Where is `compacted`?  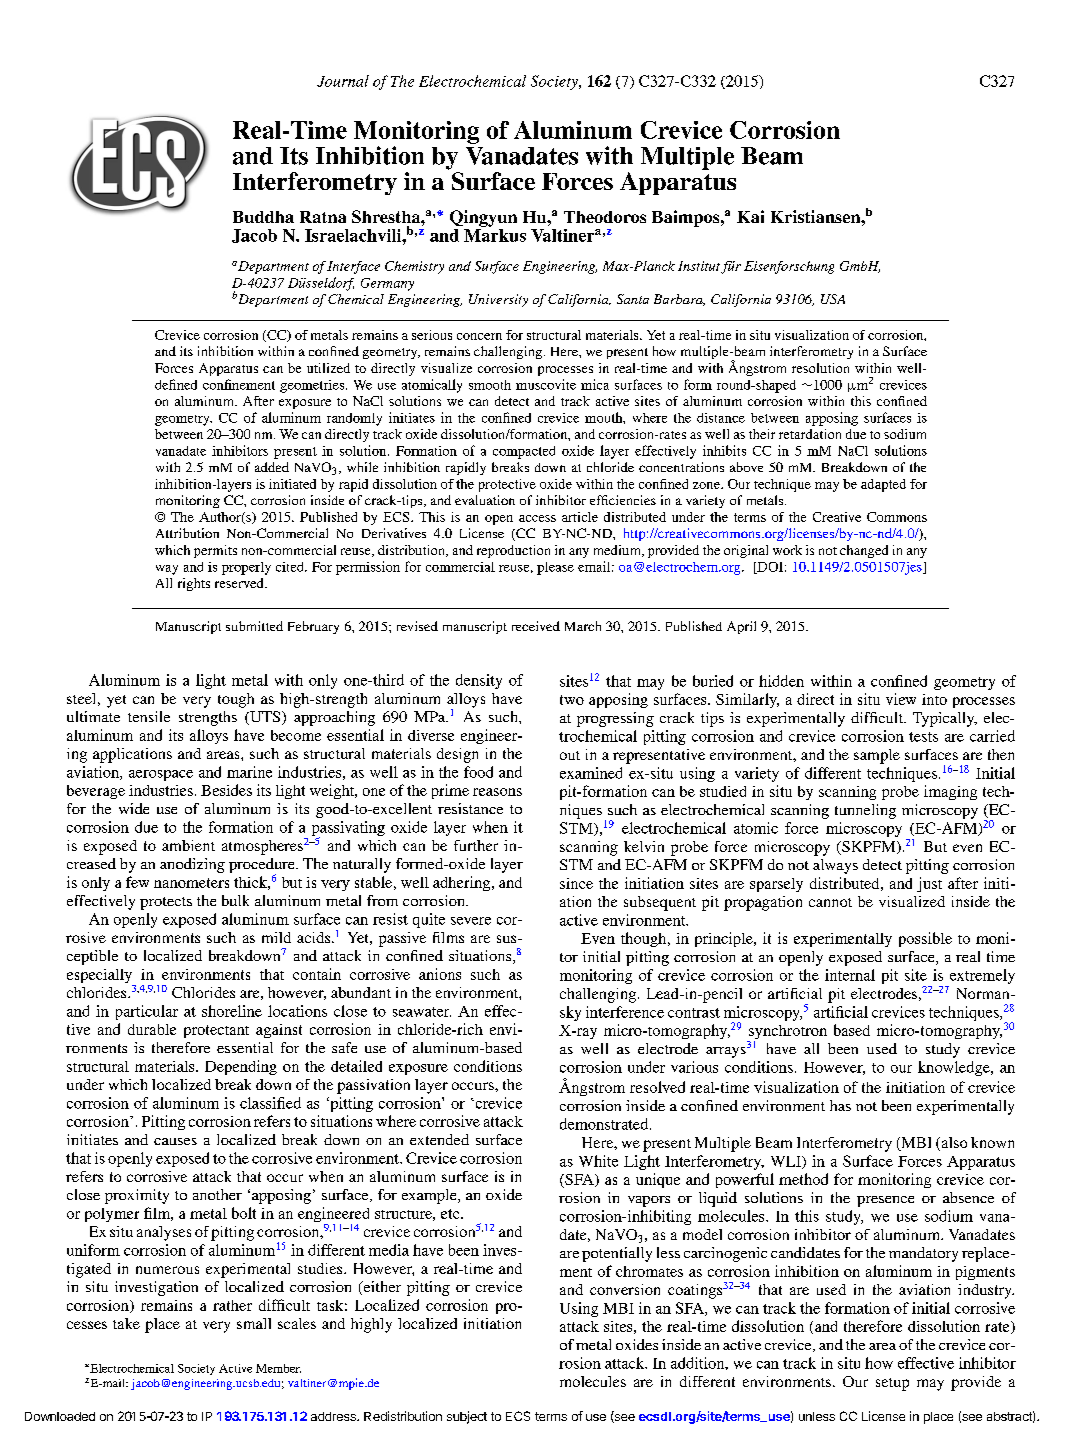 compacted is located at coordinates (524, 452).
